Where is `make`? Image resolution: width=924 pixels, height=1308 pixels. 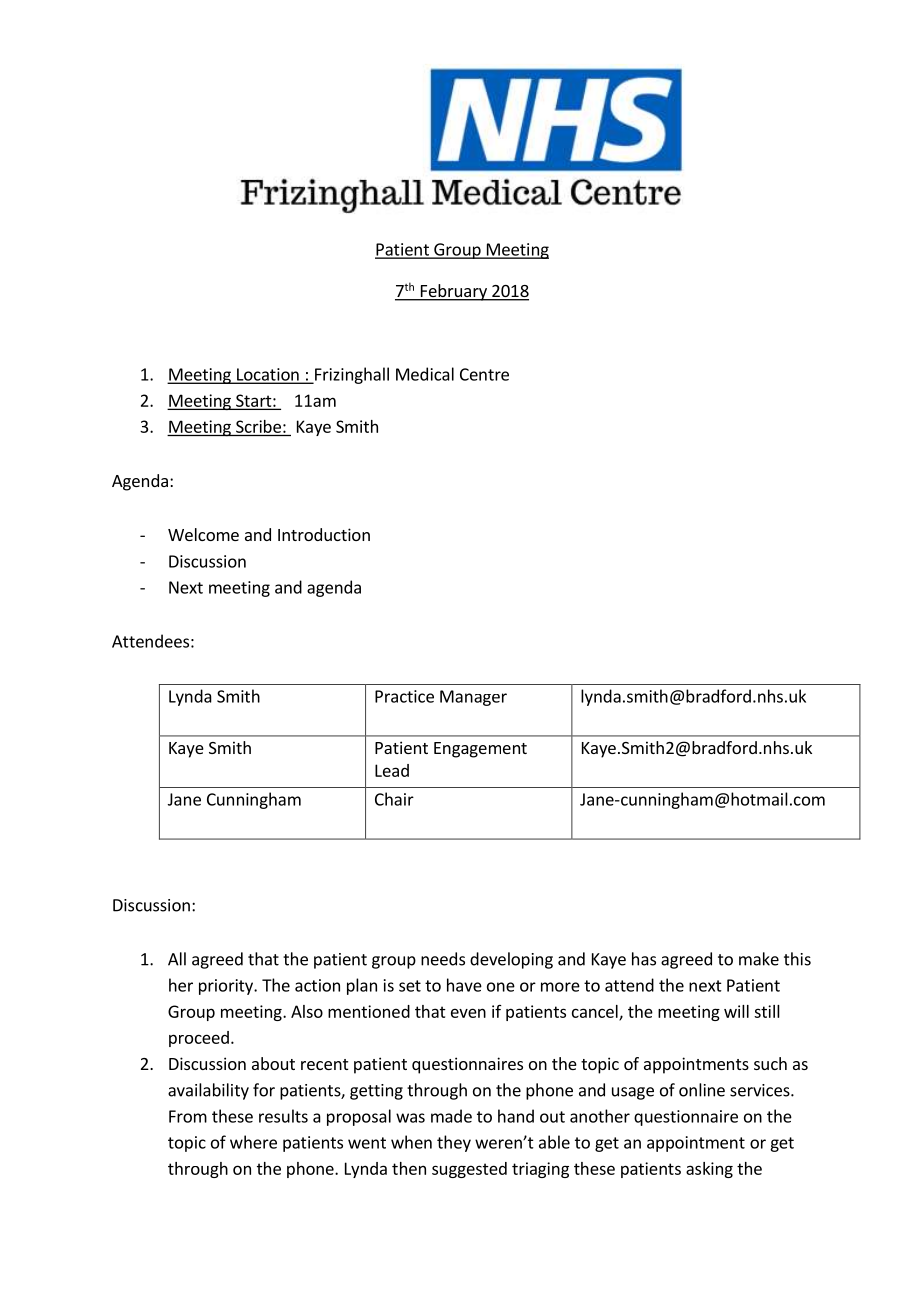 make is located at coordinates (759, 959).
